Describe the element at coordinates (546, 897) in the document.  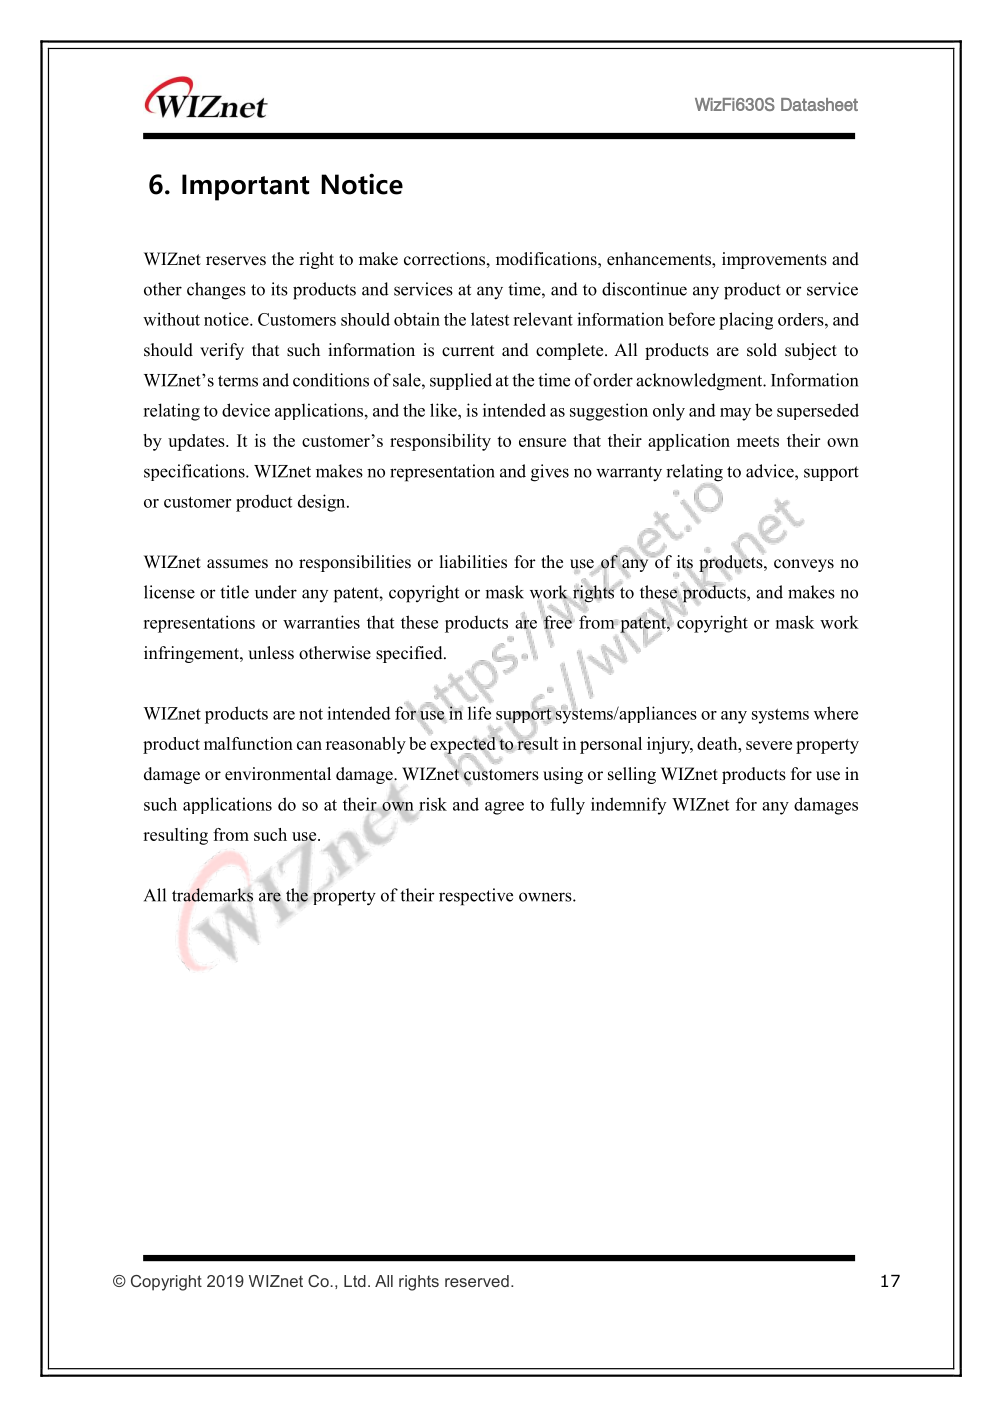
I see `owners` at that location.
